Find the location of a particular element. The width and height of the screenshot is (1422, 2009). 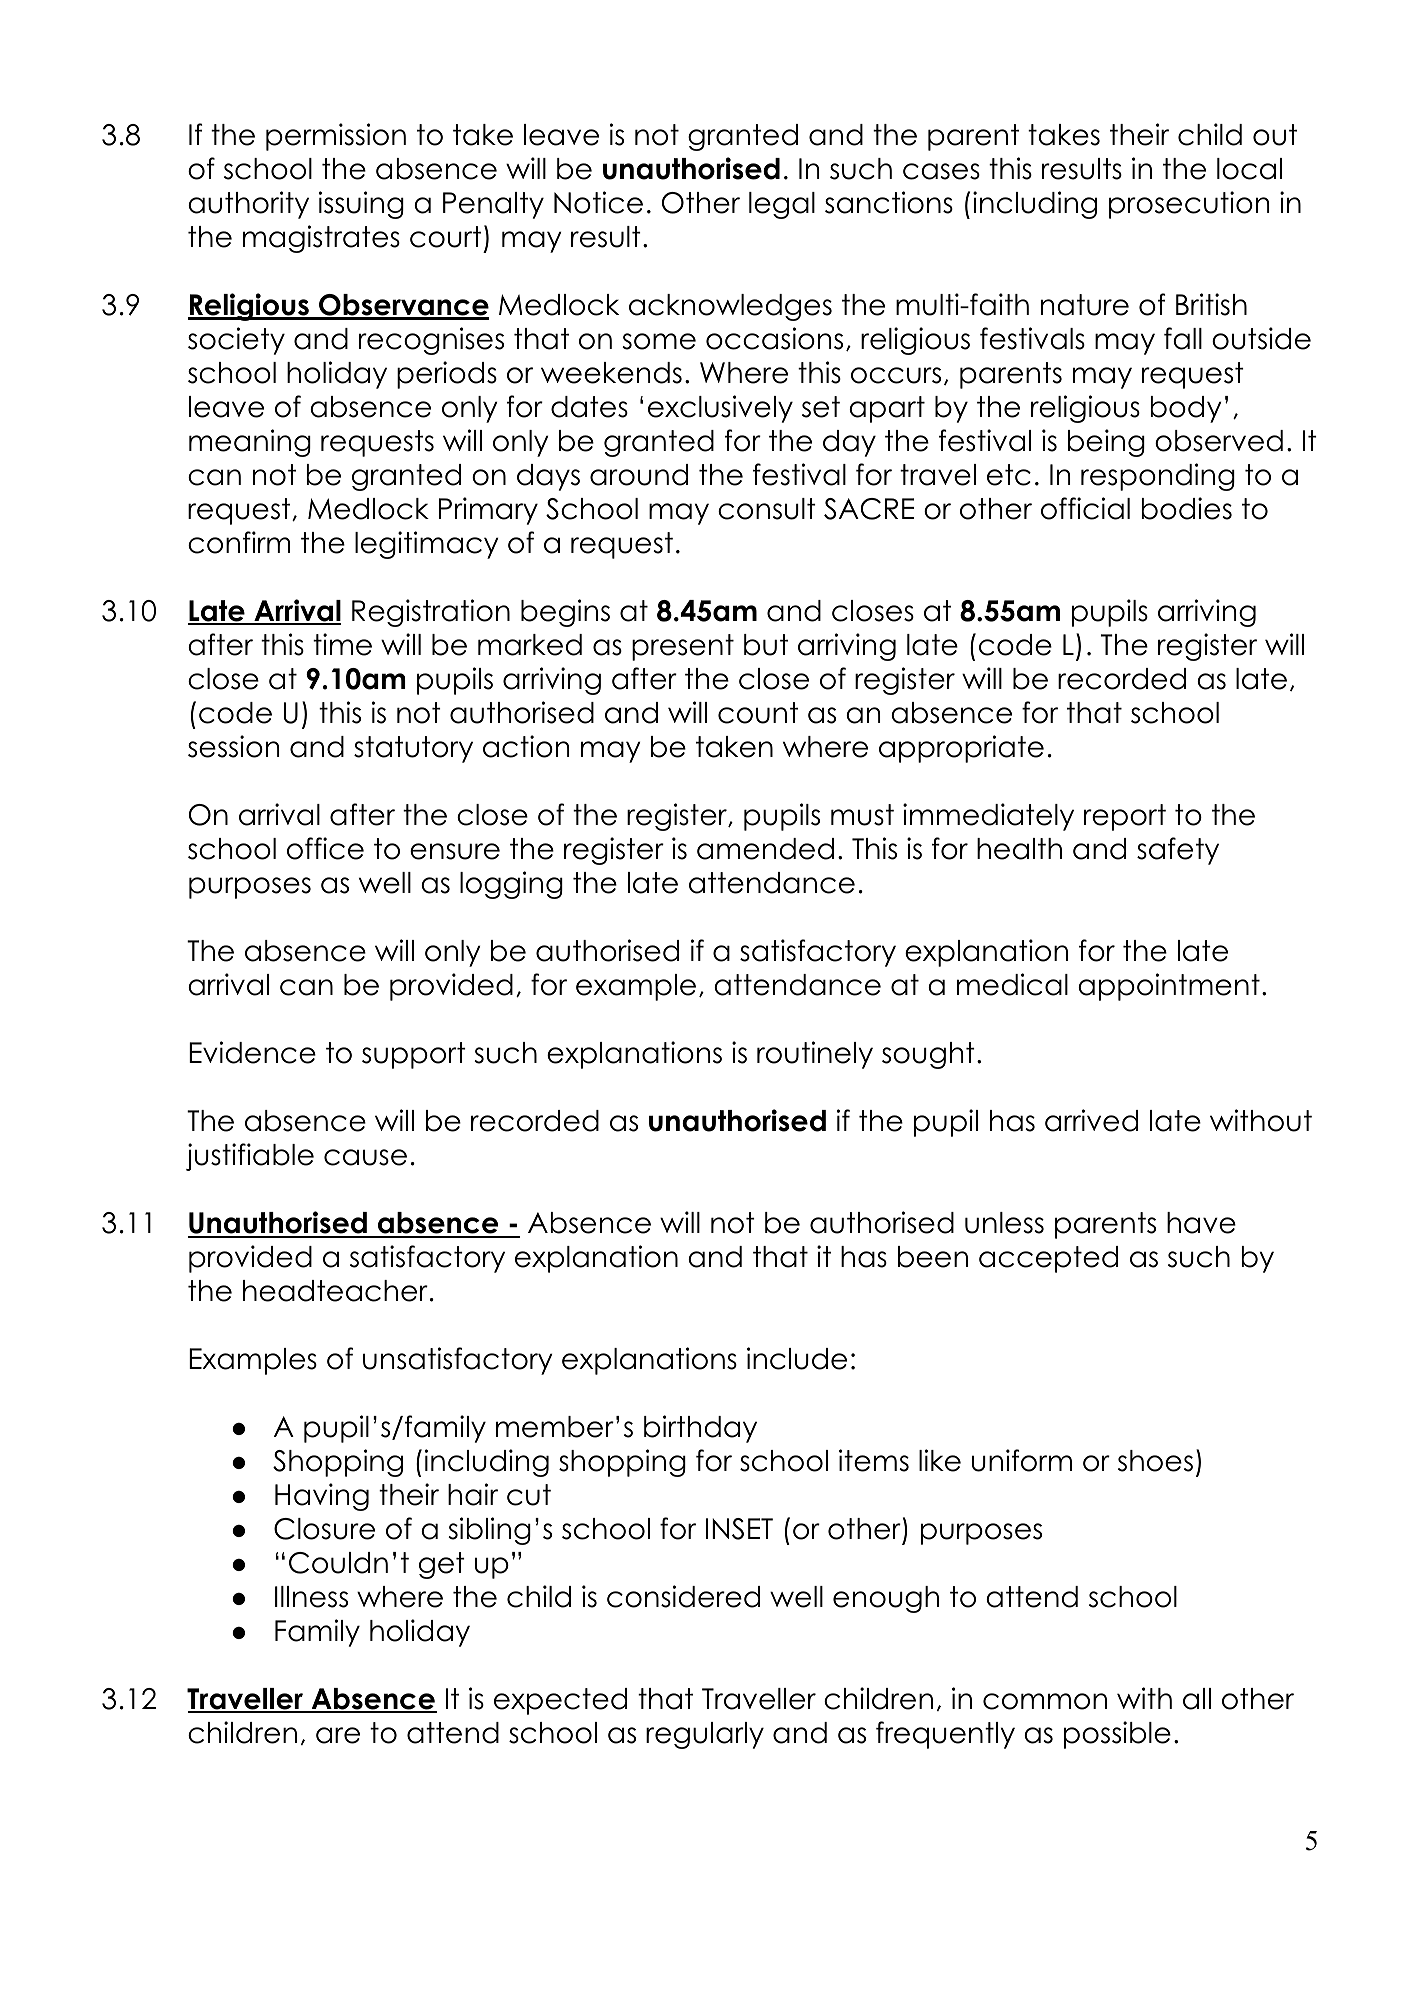

legal is located at coordinates (782, 205).
